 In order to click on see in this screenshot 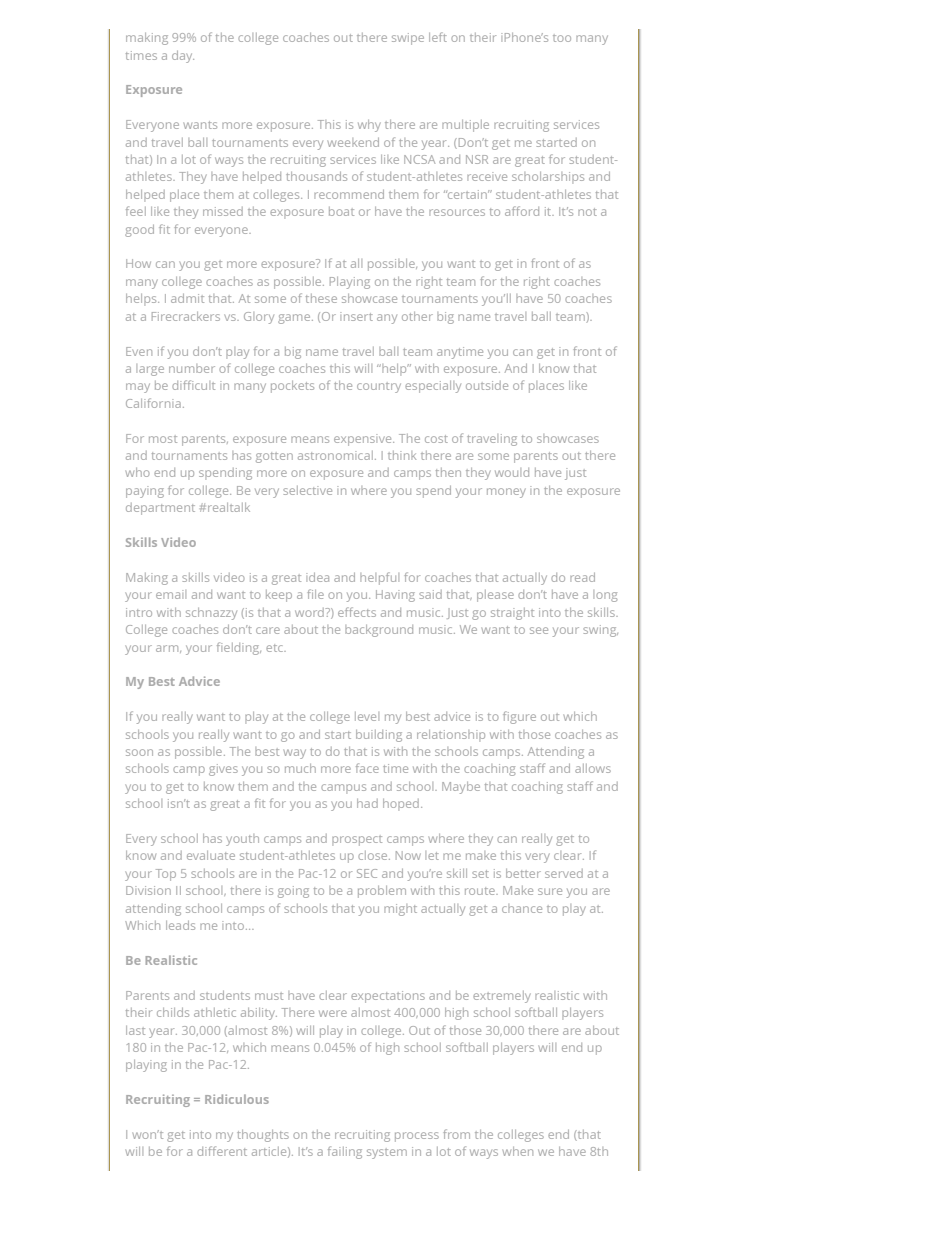, I will do `click(539, 630)`.
